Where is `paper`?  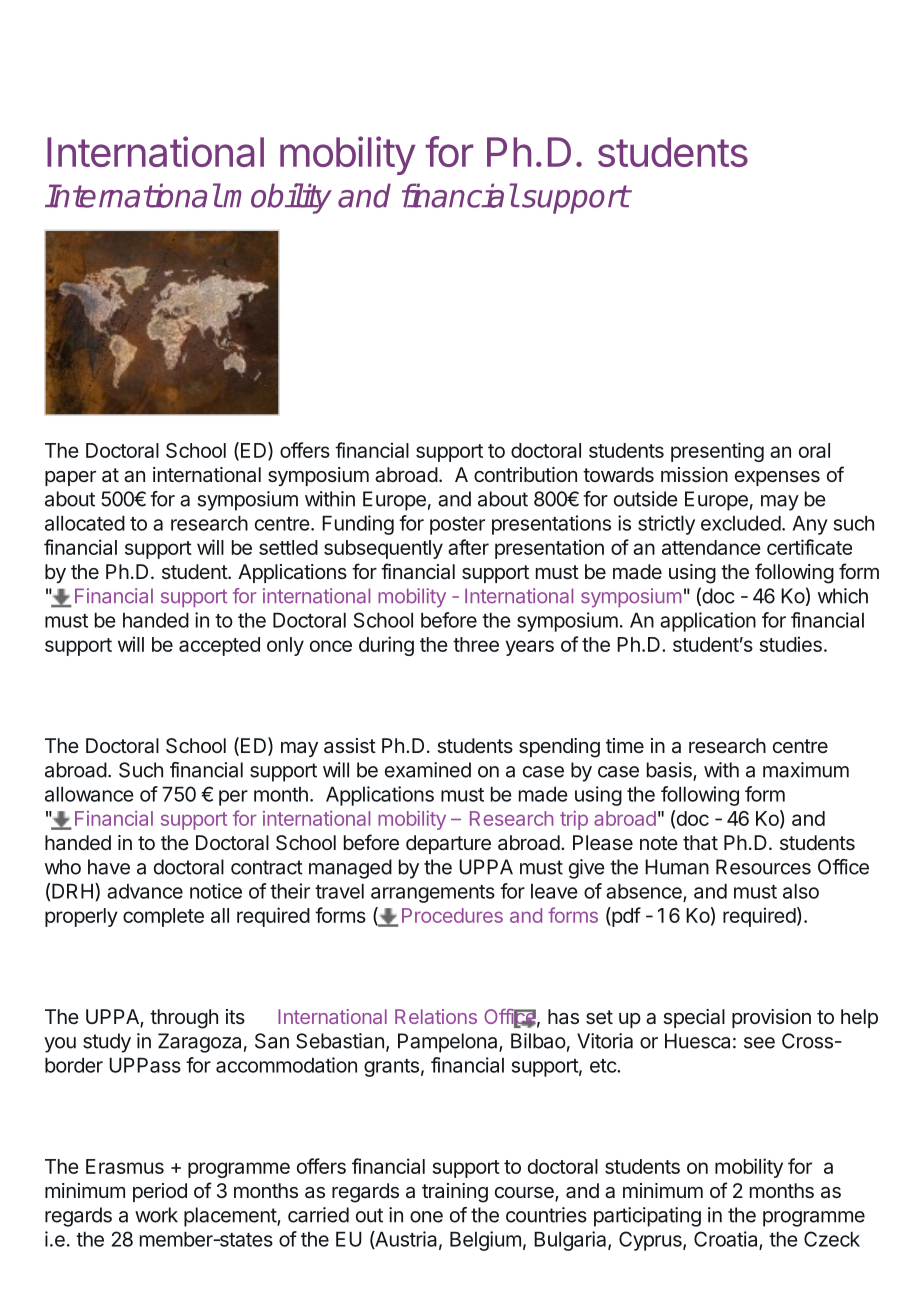 paper is located at coordinates (70, 478).
